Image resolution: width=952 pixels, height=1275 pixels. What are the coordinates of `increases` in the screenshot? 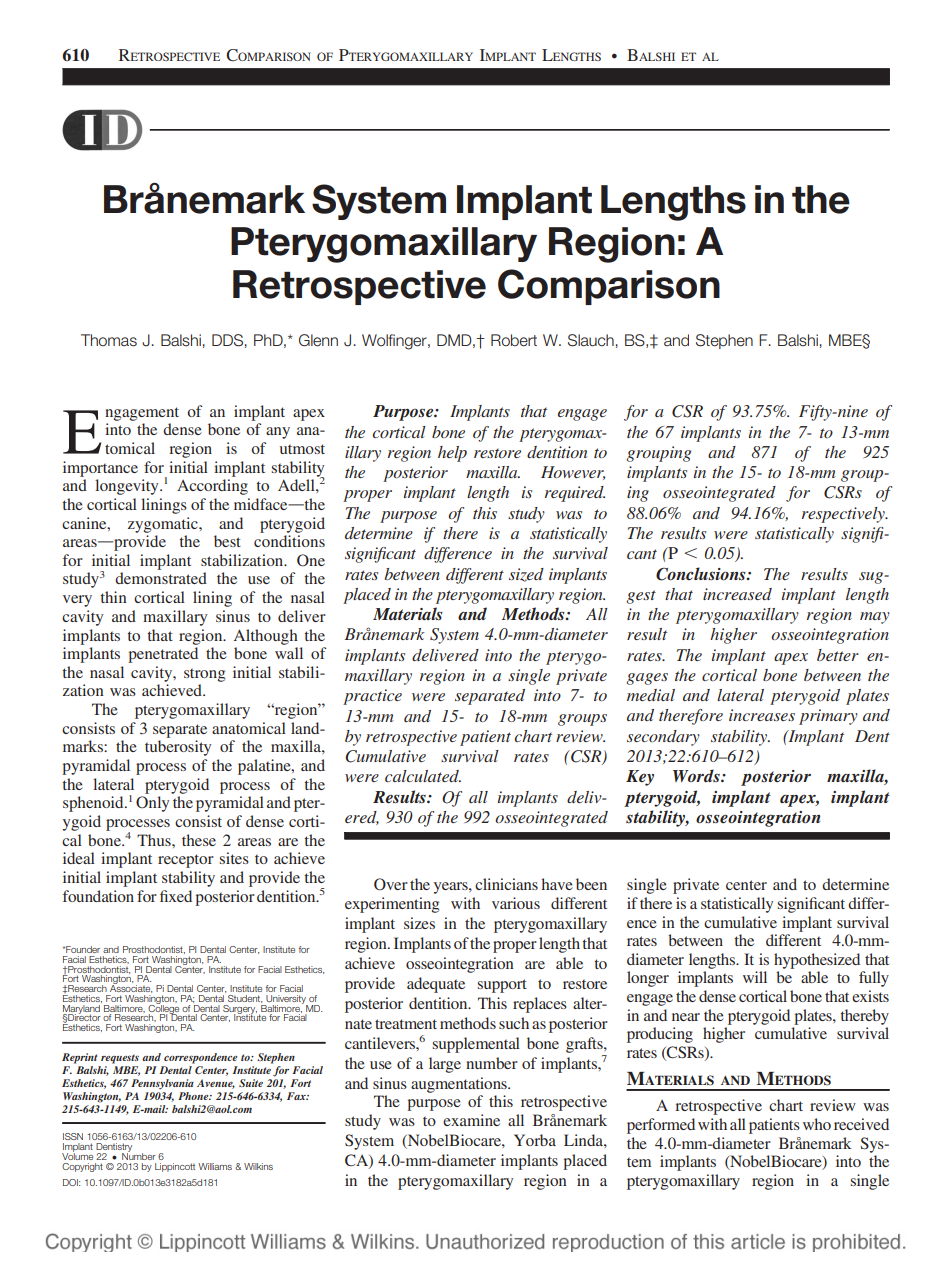 It's located at (762, 715).
